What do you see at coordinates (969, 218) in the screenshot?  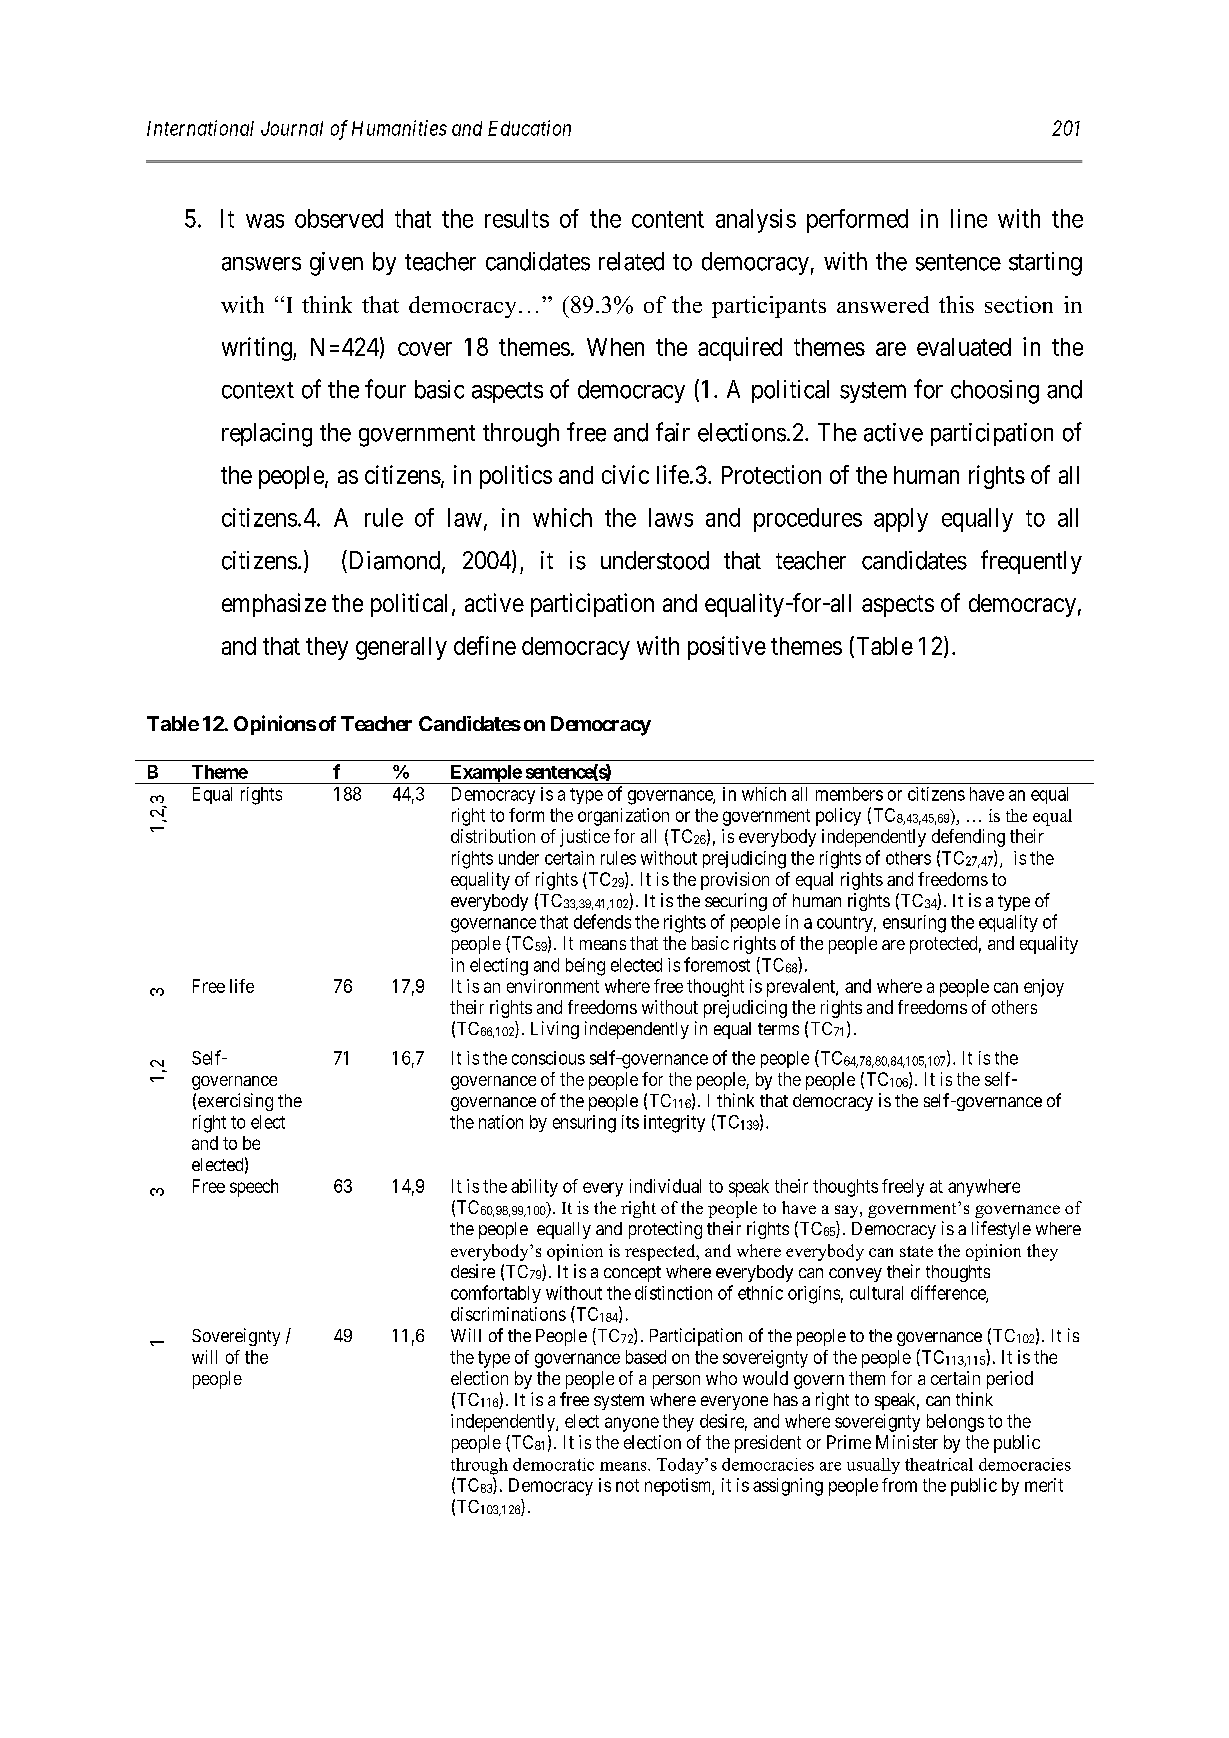 I see `line` at bounding box center [969, 218].
